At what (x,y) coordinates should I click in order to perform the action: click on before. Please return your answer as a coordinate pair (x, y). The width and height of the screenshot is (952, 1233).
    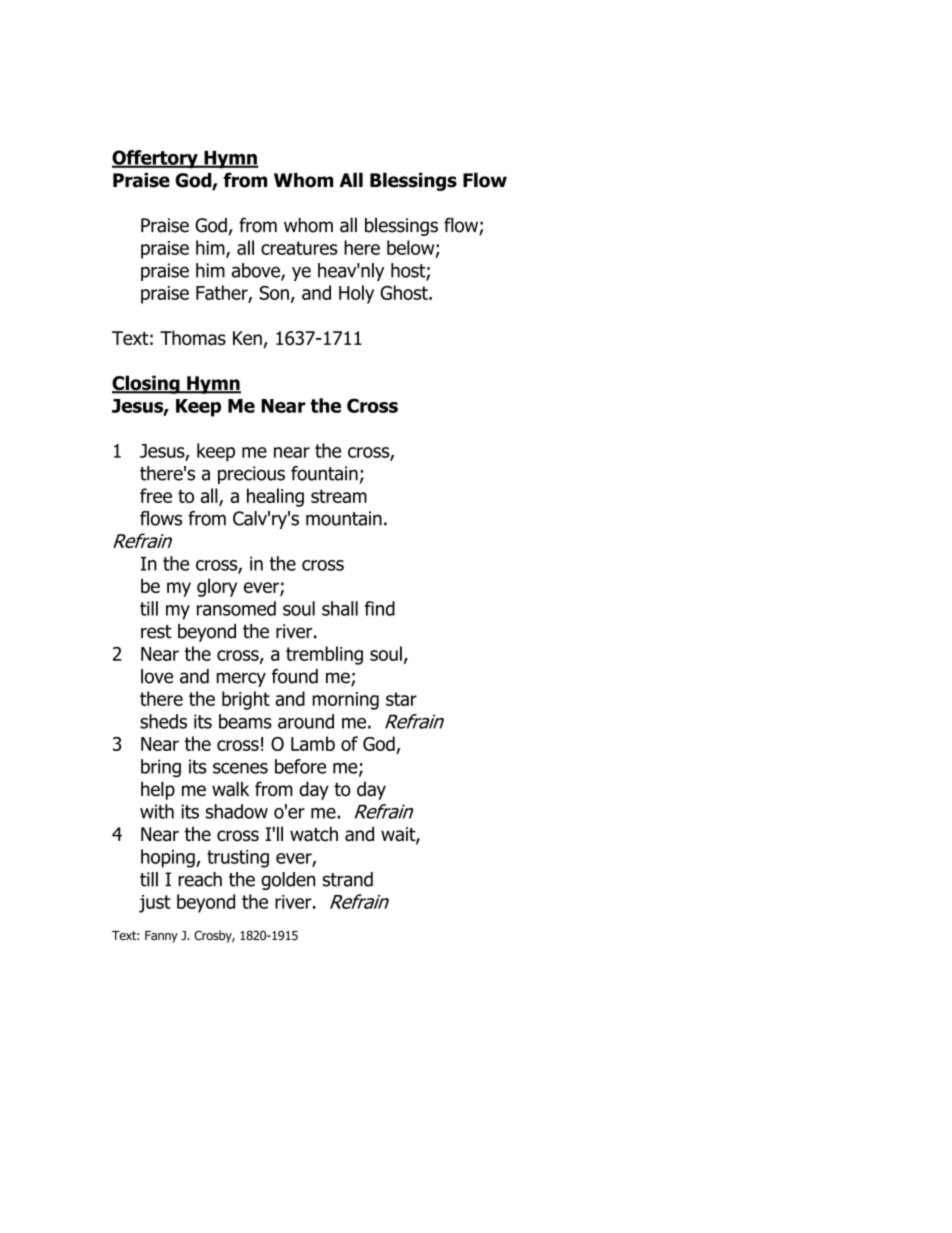
    Looking at the image, I should click on (300, 766).
